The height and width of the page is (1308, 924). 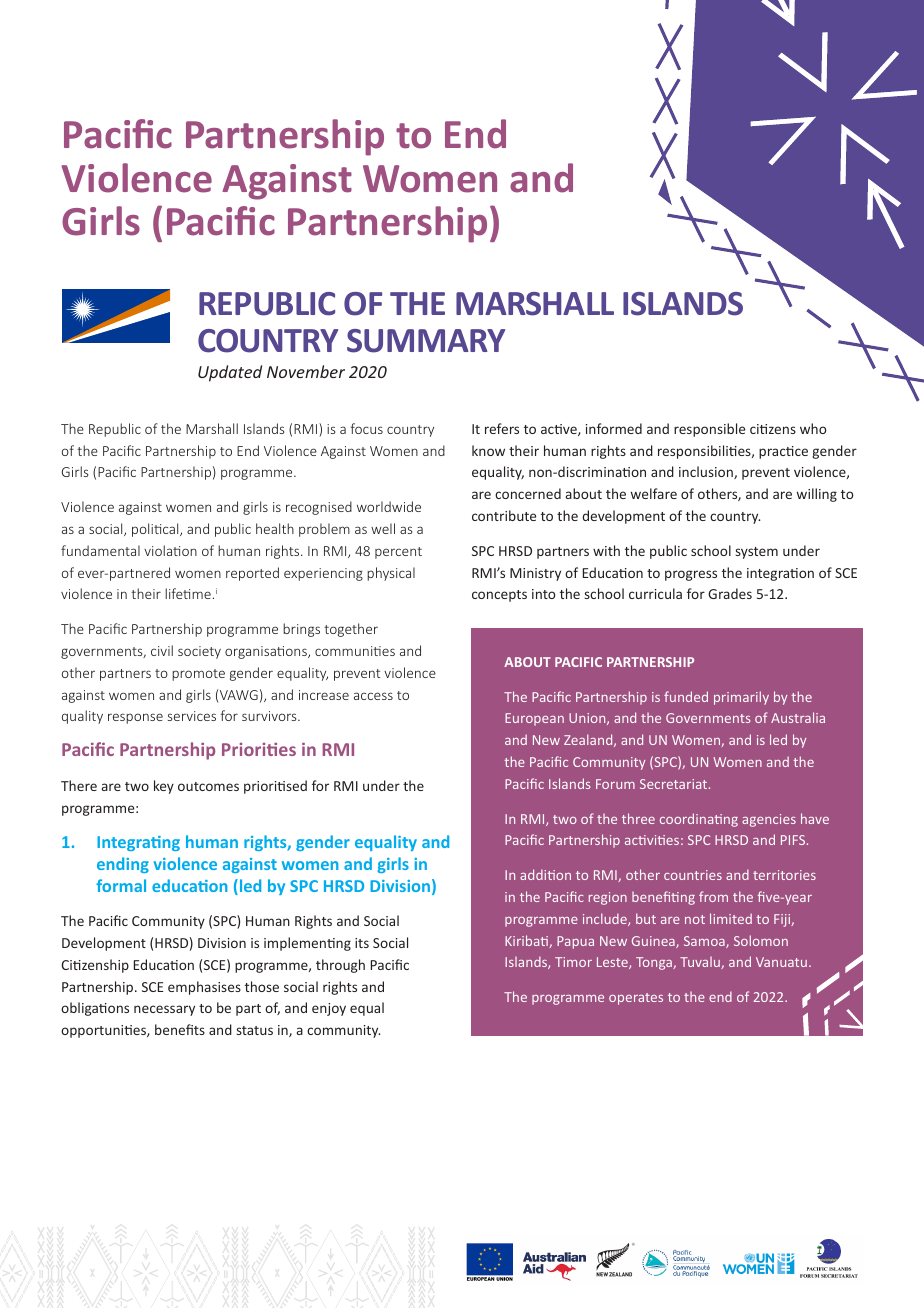 What do you see at coordinates (230, 373) in the page?
I see `Updated` at bounding box center [230, 373].
